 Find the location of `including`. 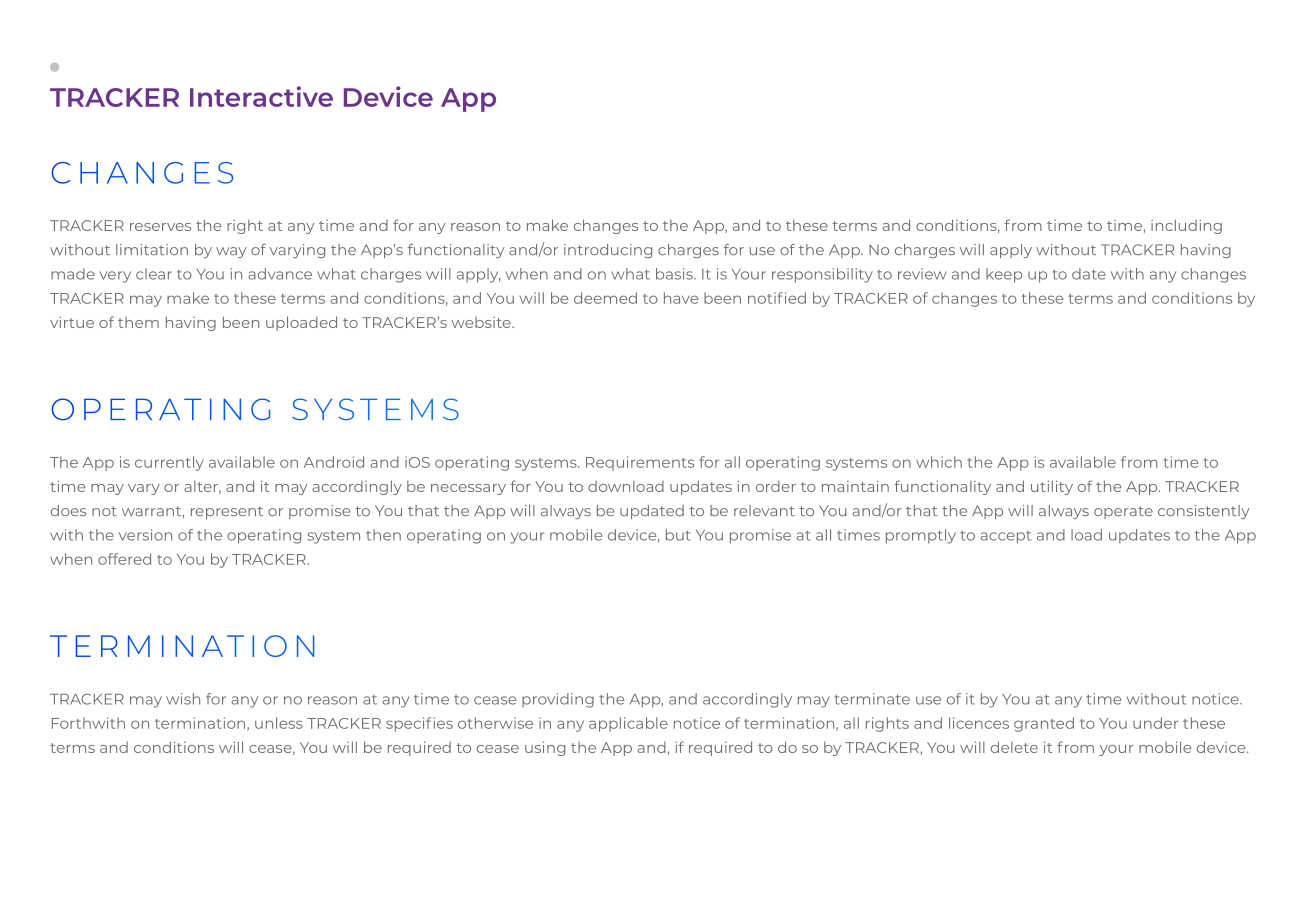

including is located at coordinates (1186, 226).
